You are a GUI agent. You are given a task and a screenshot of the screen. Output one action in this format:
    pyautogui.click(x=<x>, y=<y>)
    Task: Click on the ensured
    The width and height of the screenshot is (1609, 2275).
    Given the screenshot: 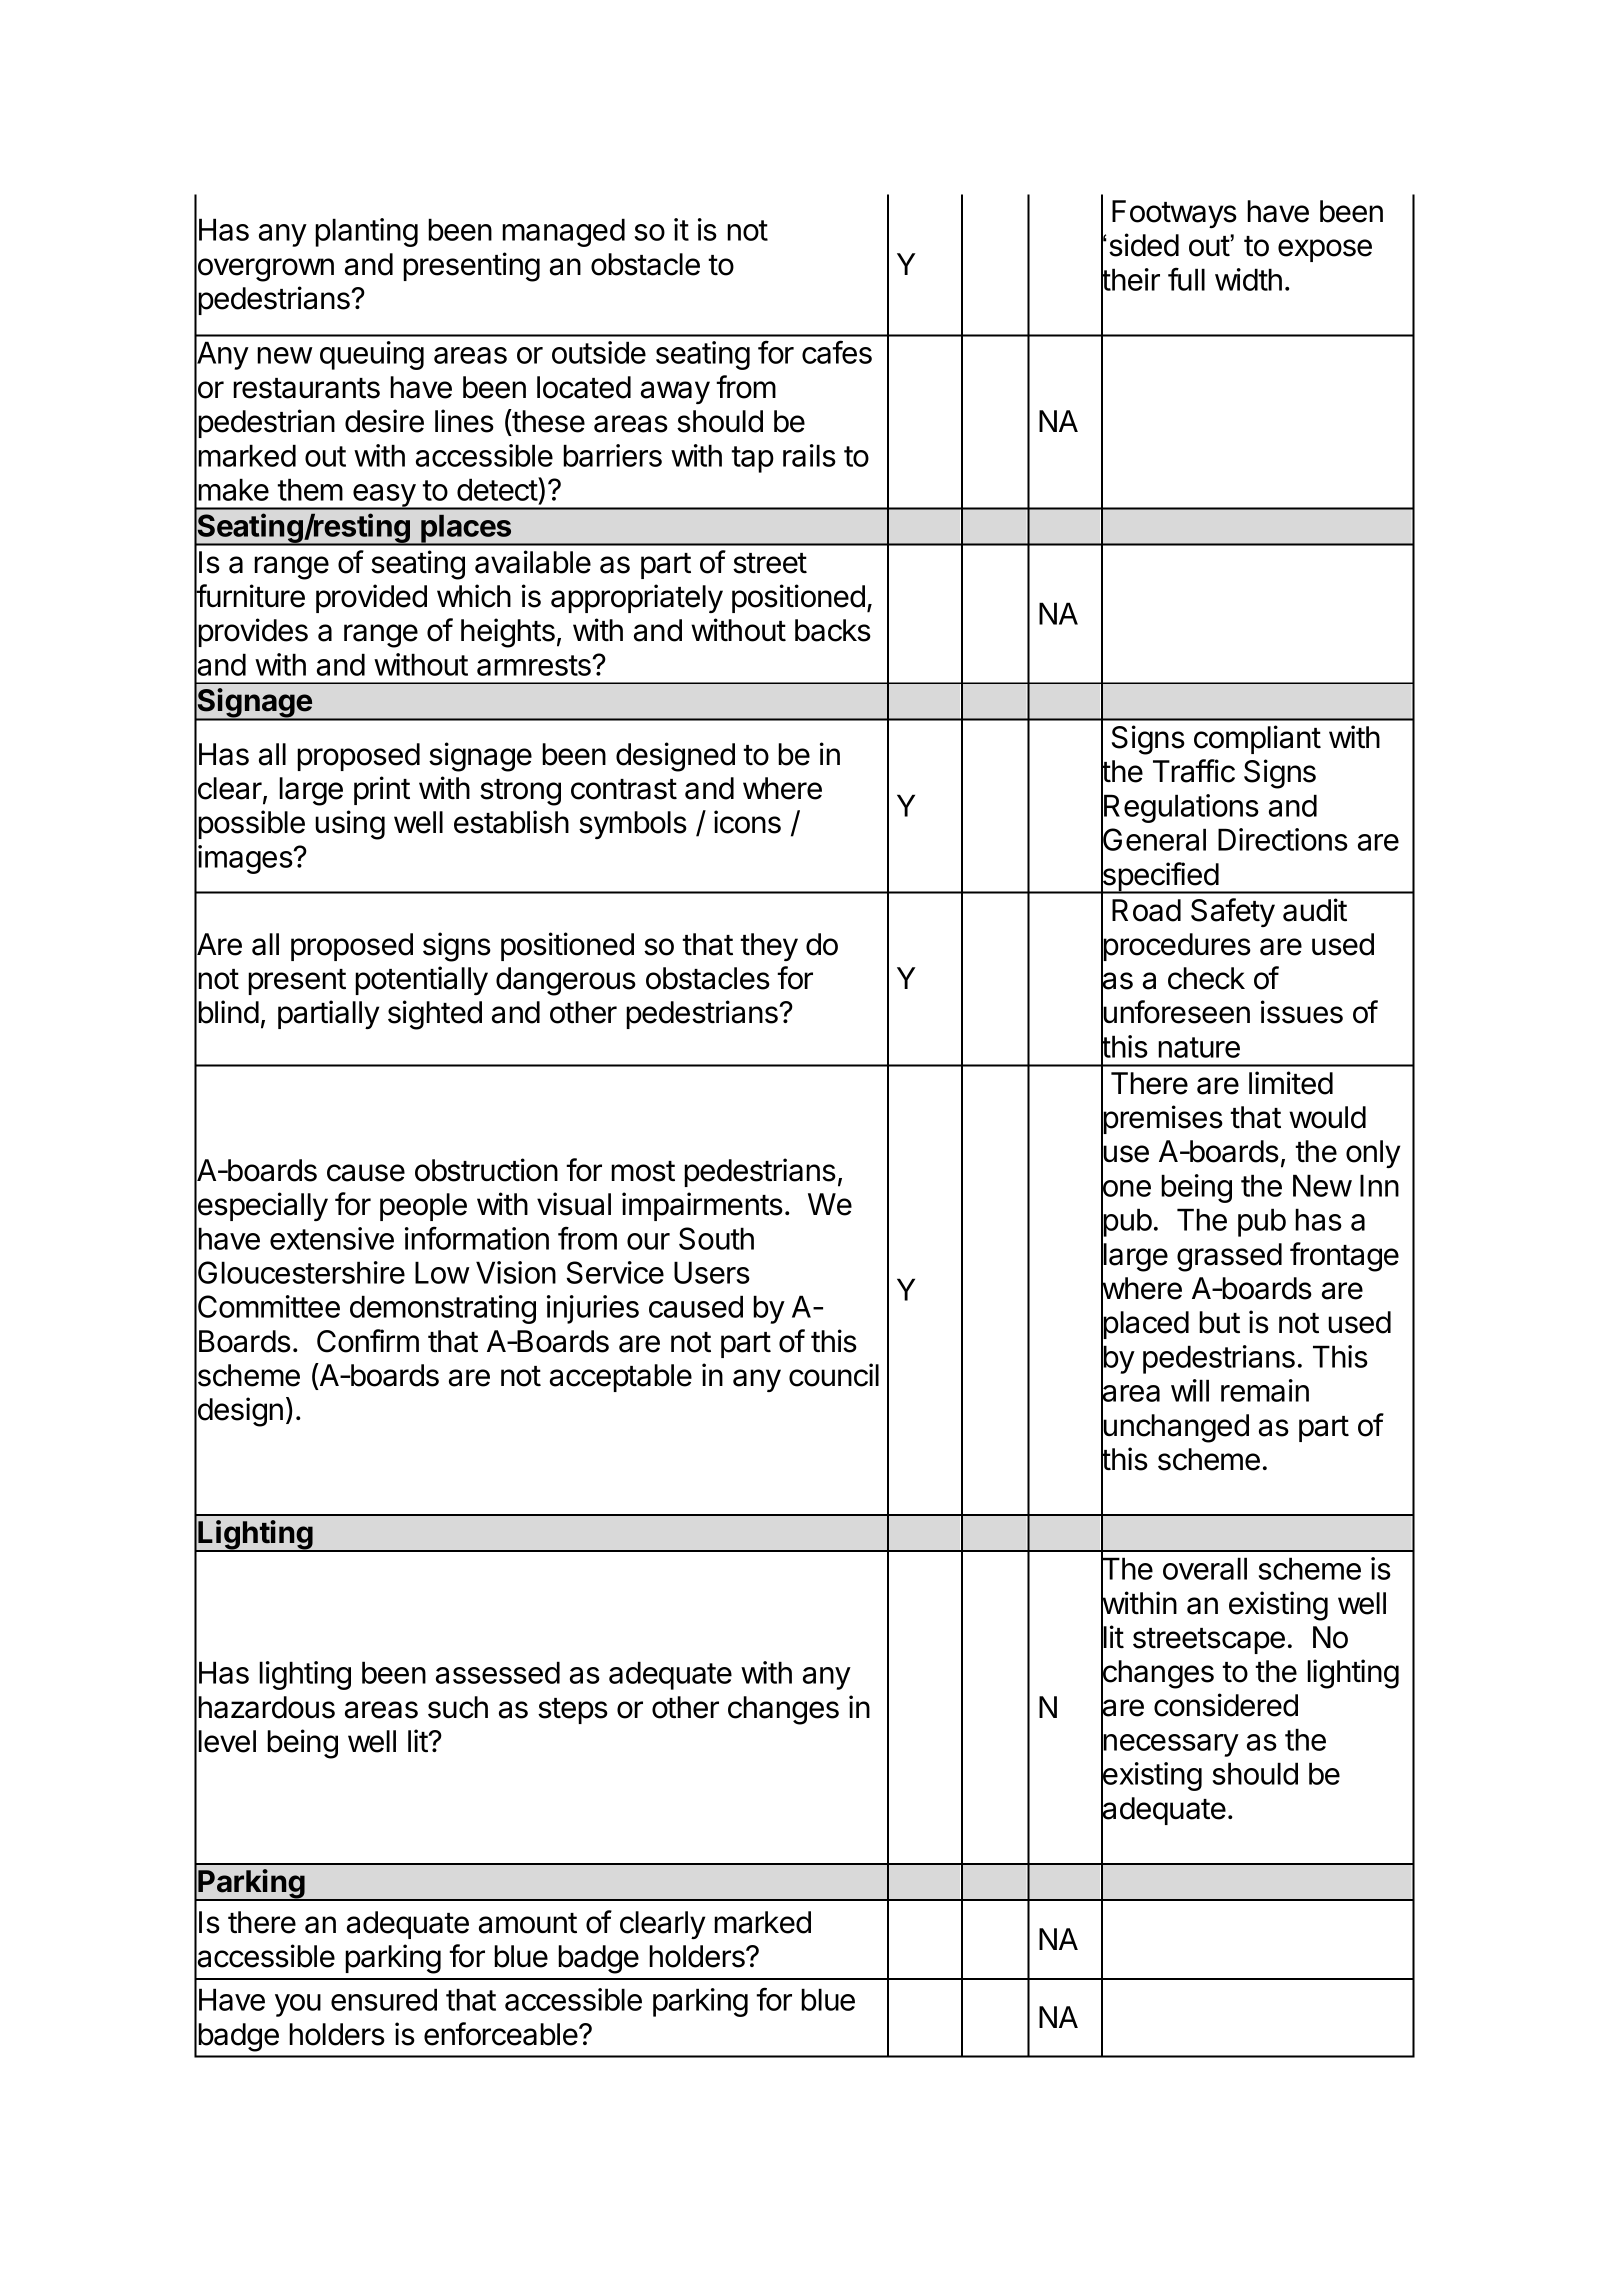 What is the action you would take?
    pyautogui.click(x=384, y=1999)
